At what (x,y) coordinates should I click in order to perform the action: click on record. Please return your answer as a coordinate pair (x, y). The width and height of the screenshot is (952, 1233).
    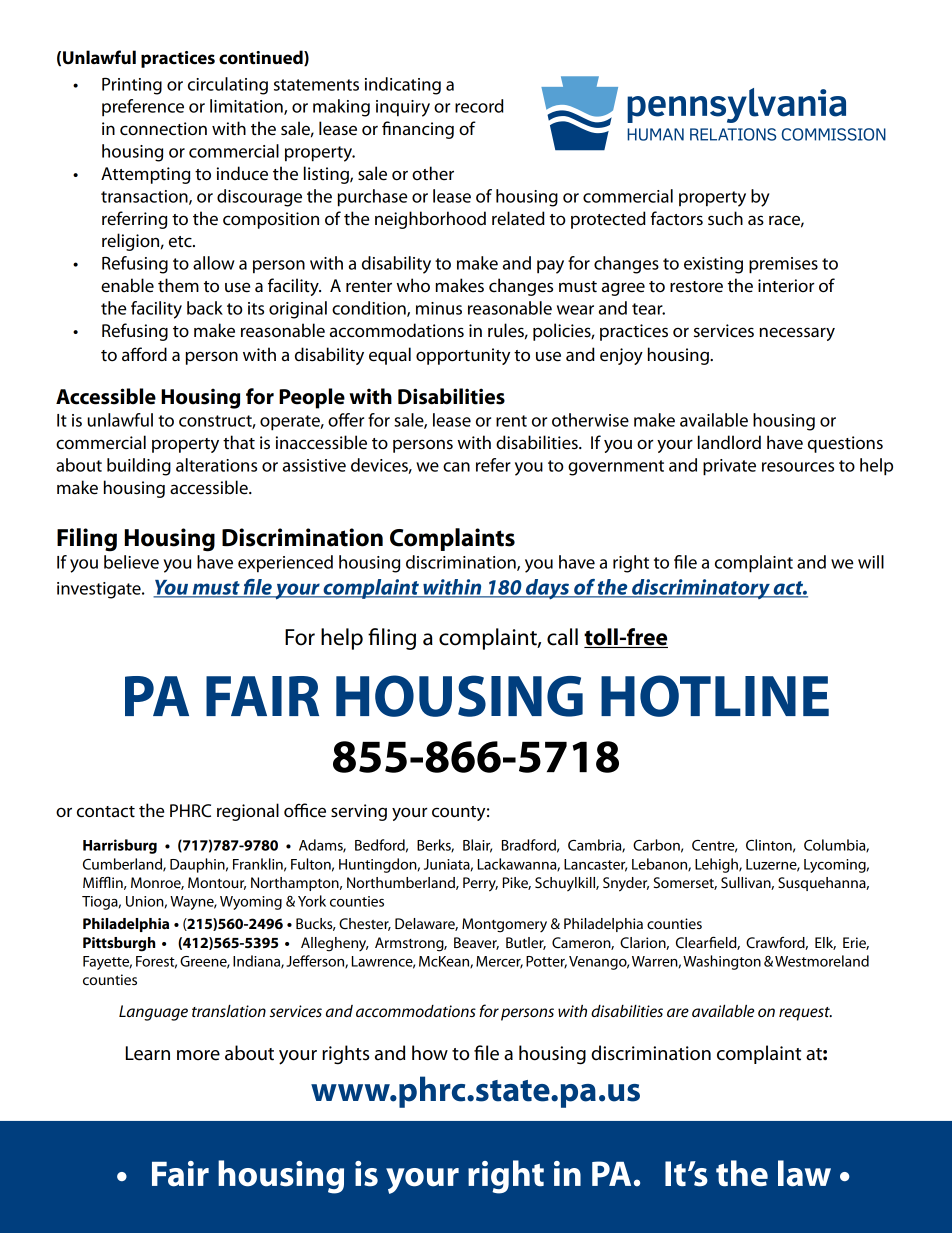
    Looking at the image, I should click on (479, 106).
